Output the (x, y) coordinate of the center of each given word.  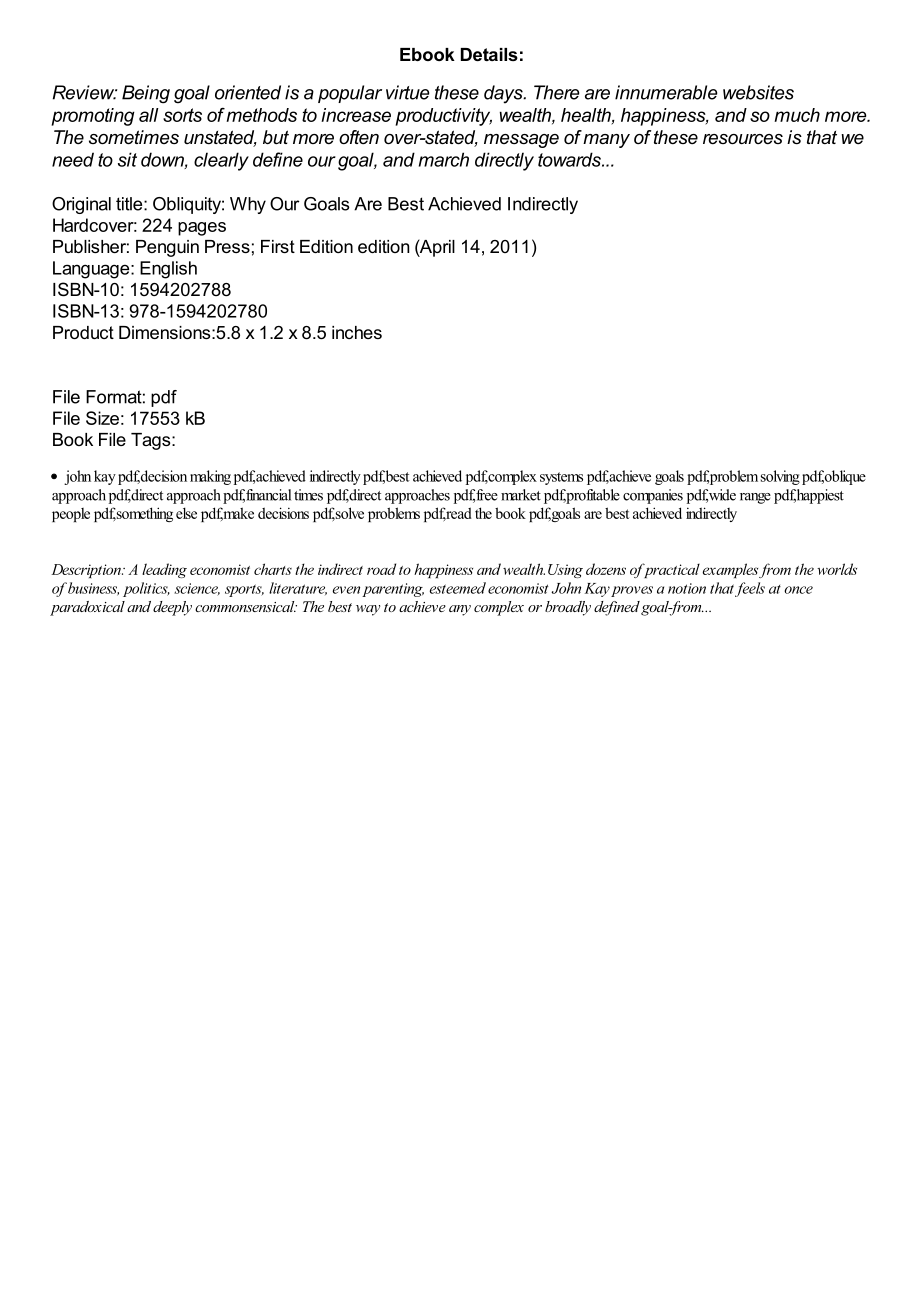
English (168, 270)
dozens (606, 569)
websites (758, 92)
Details (489, 54)
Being (146, 94)
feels (750, 589)
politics (146, 589)
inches (357, 332)
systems (561, 478)
